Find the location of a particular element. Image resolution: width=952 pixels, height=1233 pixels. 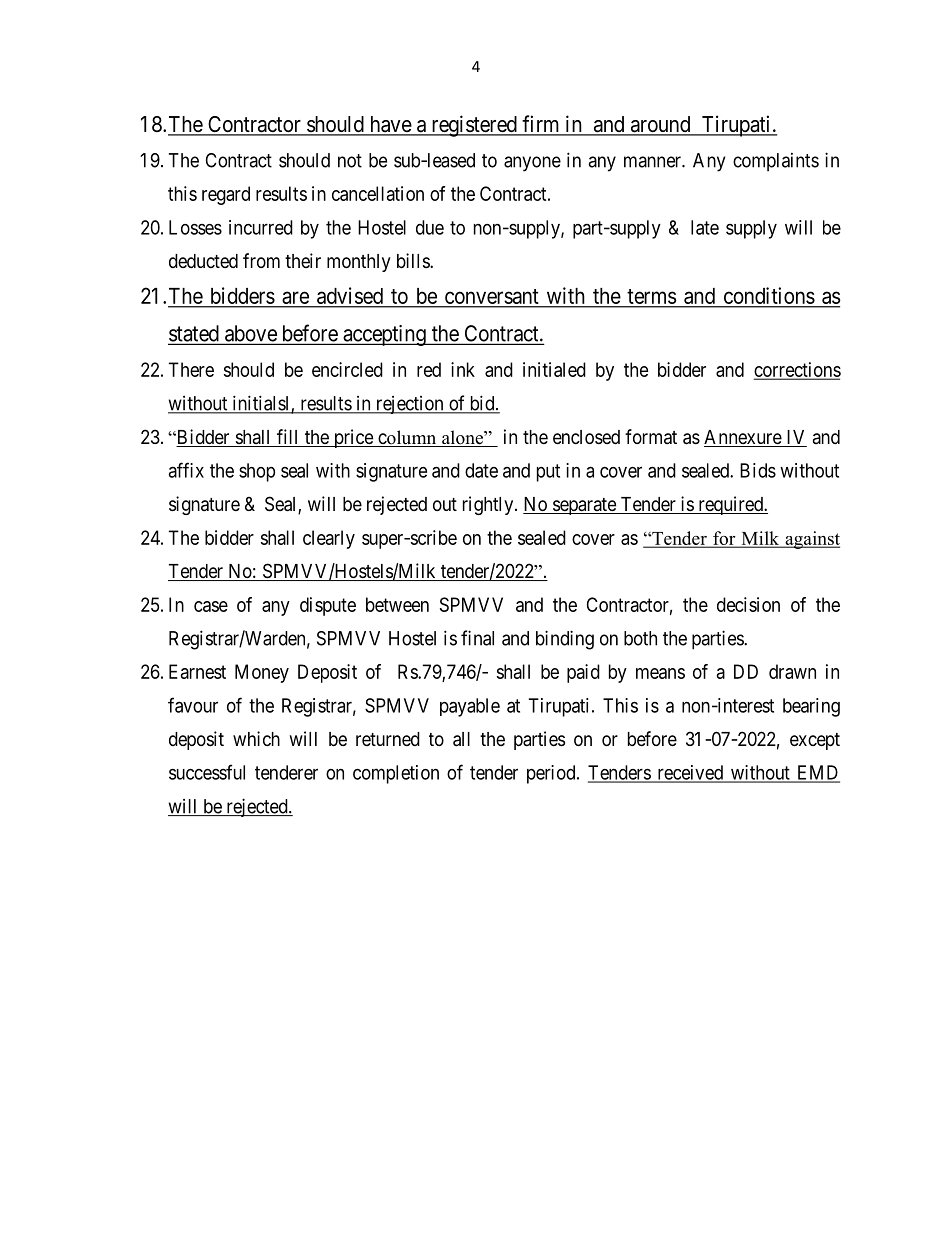

not is located at coordinates (350, 161).
